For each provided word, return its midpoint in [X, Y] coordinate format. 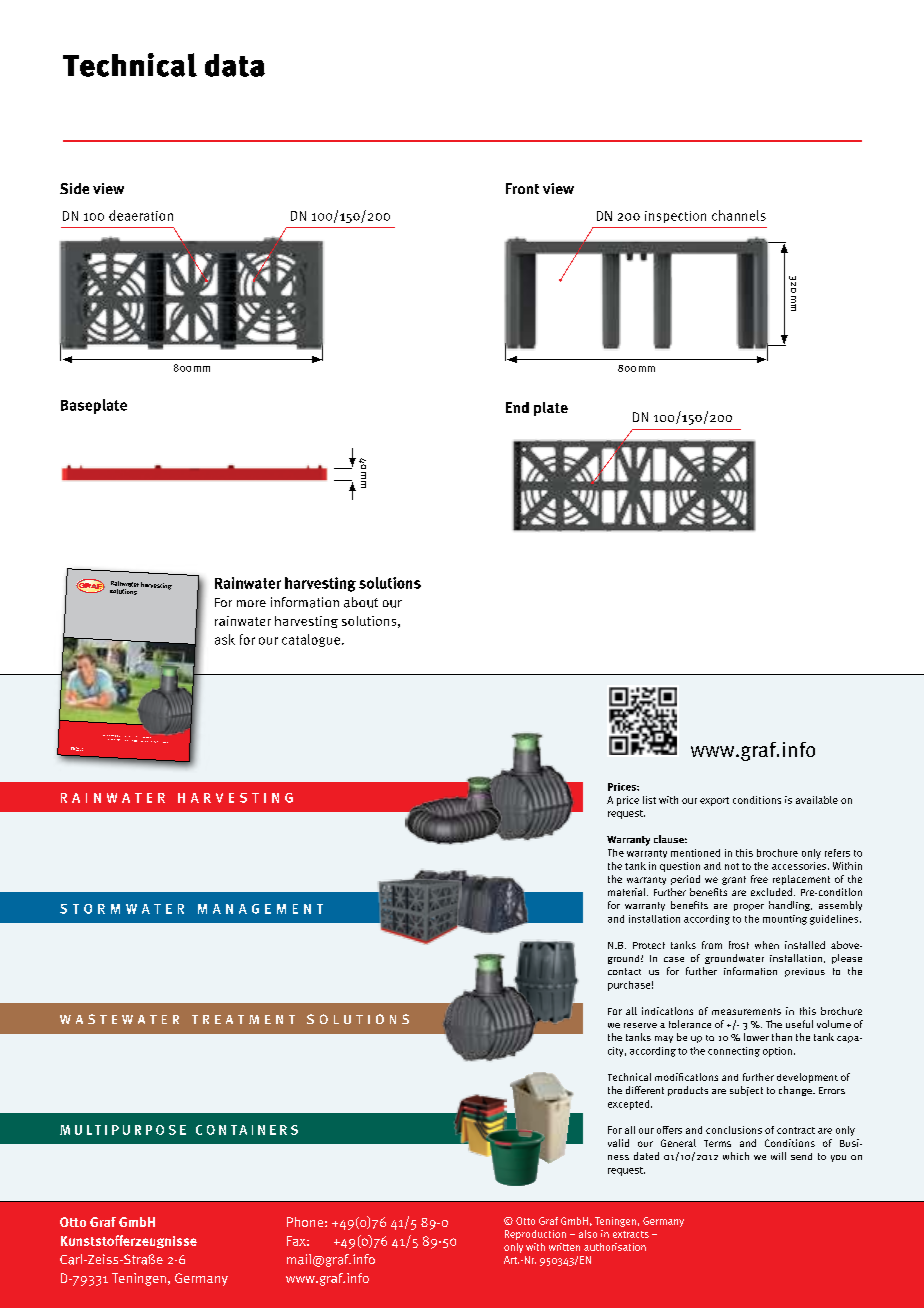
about [361, 602]
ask [225, 639]
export [714, 801]
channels [739, 215]
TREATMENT [243, 1019]
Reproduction [535, 1235]
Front [522, 188]
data [235, 65]
